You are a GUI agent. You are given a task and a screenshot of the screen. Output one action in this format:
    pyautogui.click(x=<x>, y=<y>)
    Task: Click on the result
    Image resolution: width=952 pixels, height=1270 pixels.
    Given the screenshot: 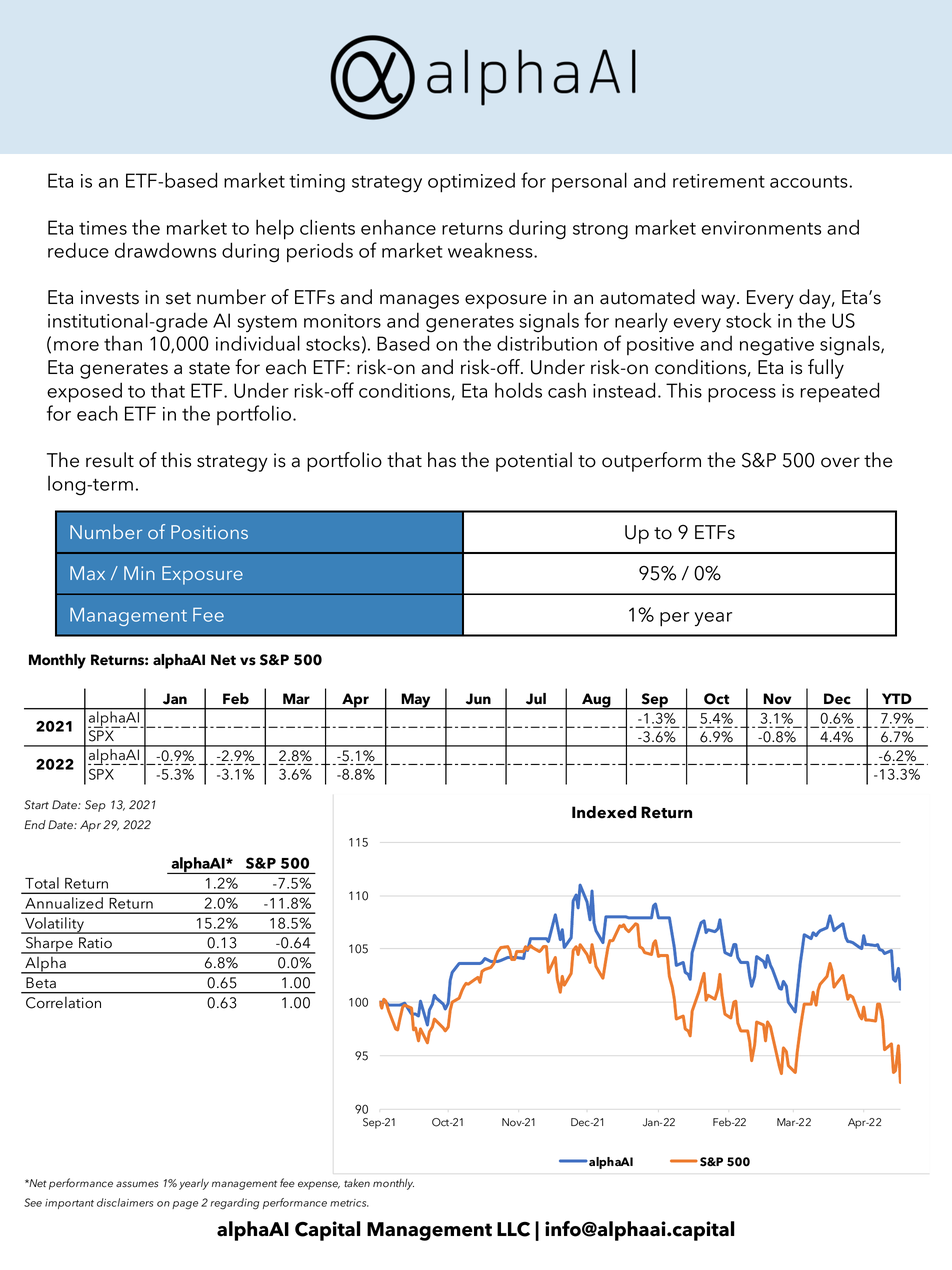 What is the action you would take?
    pyautogui.click(x=110, y=460)
